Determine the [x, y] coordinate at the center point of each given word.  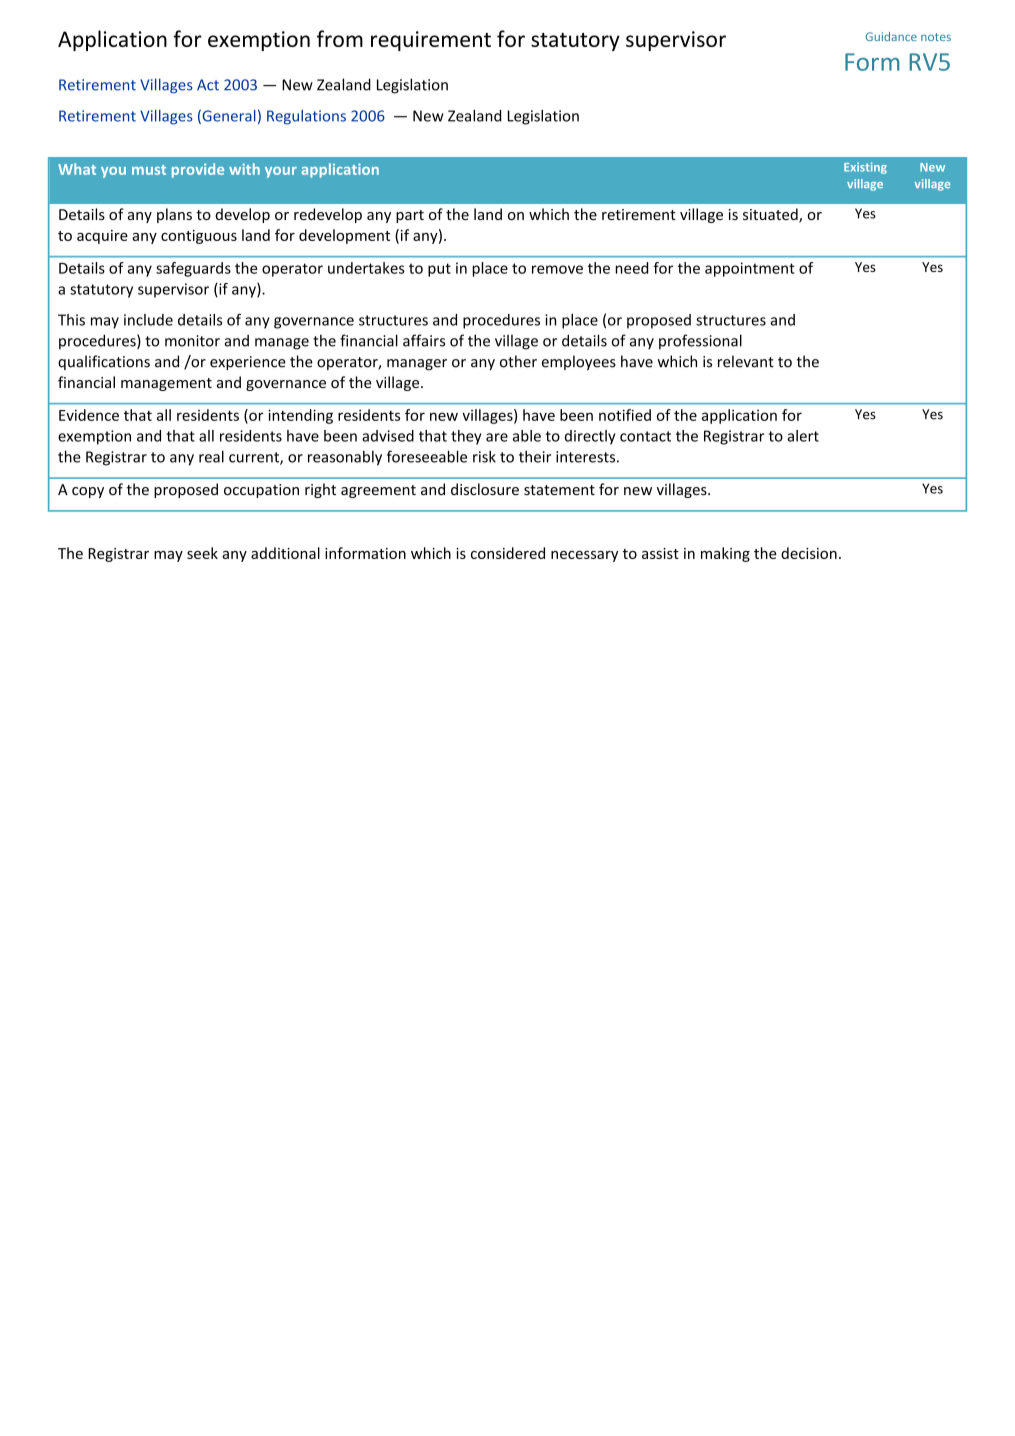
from [340, 38]
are [497, 437]
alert [803, 436]
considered [508, 553]
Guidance [891, 36]
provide [198, 170]
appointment [750, 269]
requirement [431, 41]
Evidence [89, 415]
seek [202, 553]
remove [557, 269]
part [410, 216]
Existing [865, 168]
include [148, 320]
